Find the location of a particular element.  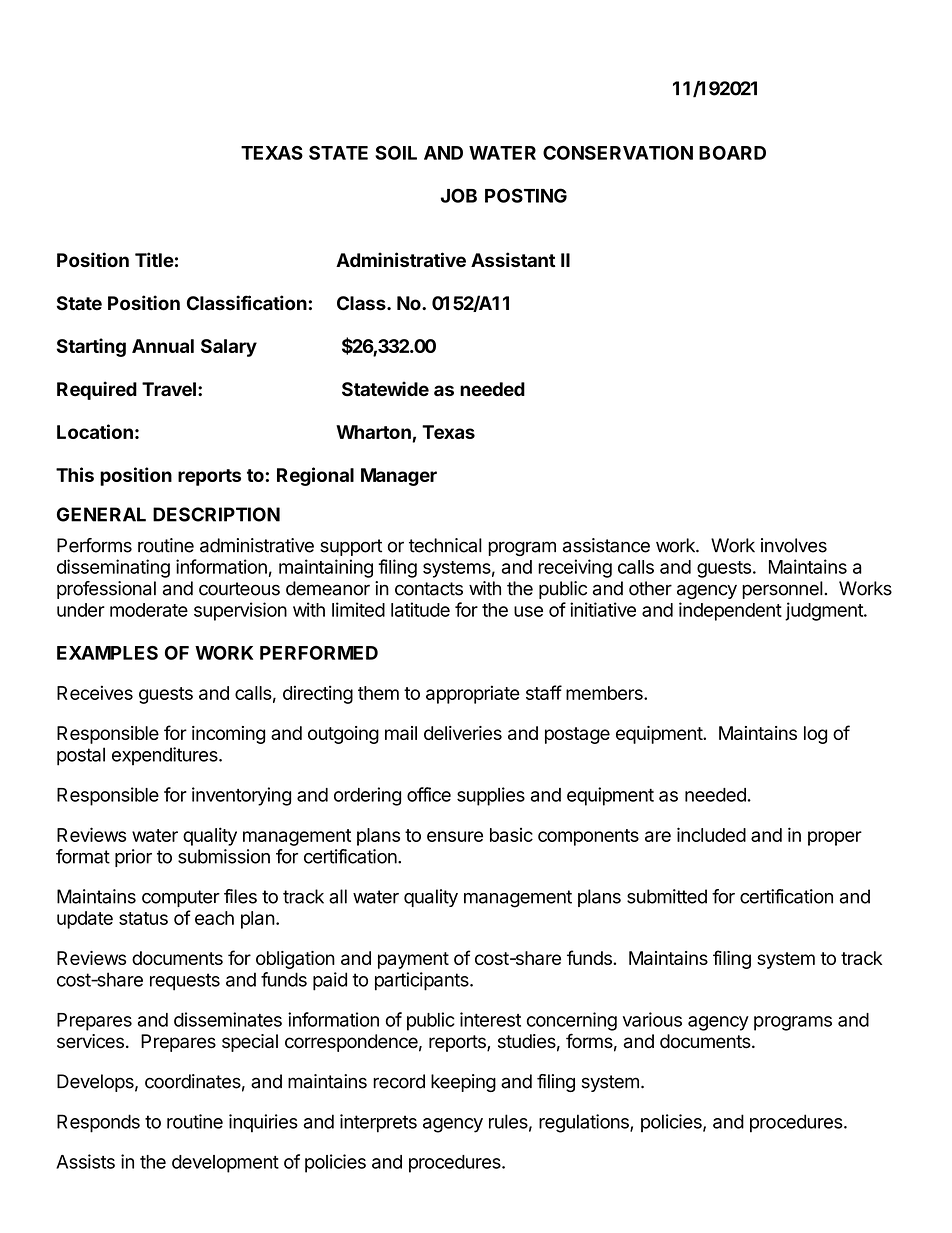

Title is located at coordinates (154, 260).
